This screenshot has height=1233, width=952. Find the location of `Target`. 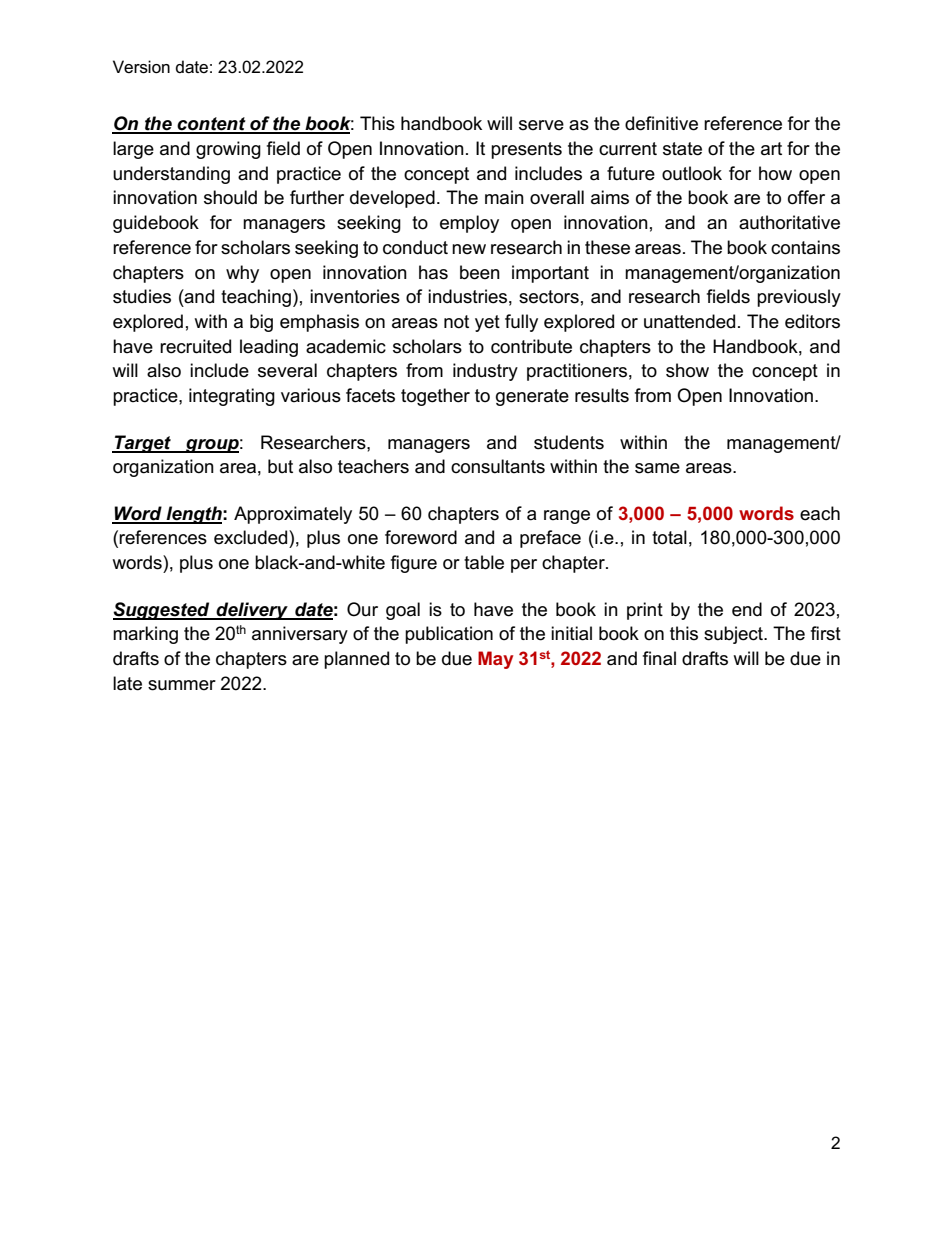

Target is located at coordinates (143, 444).
